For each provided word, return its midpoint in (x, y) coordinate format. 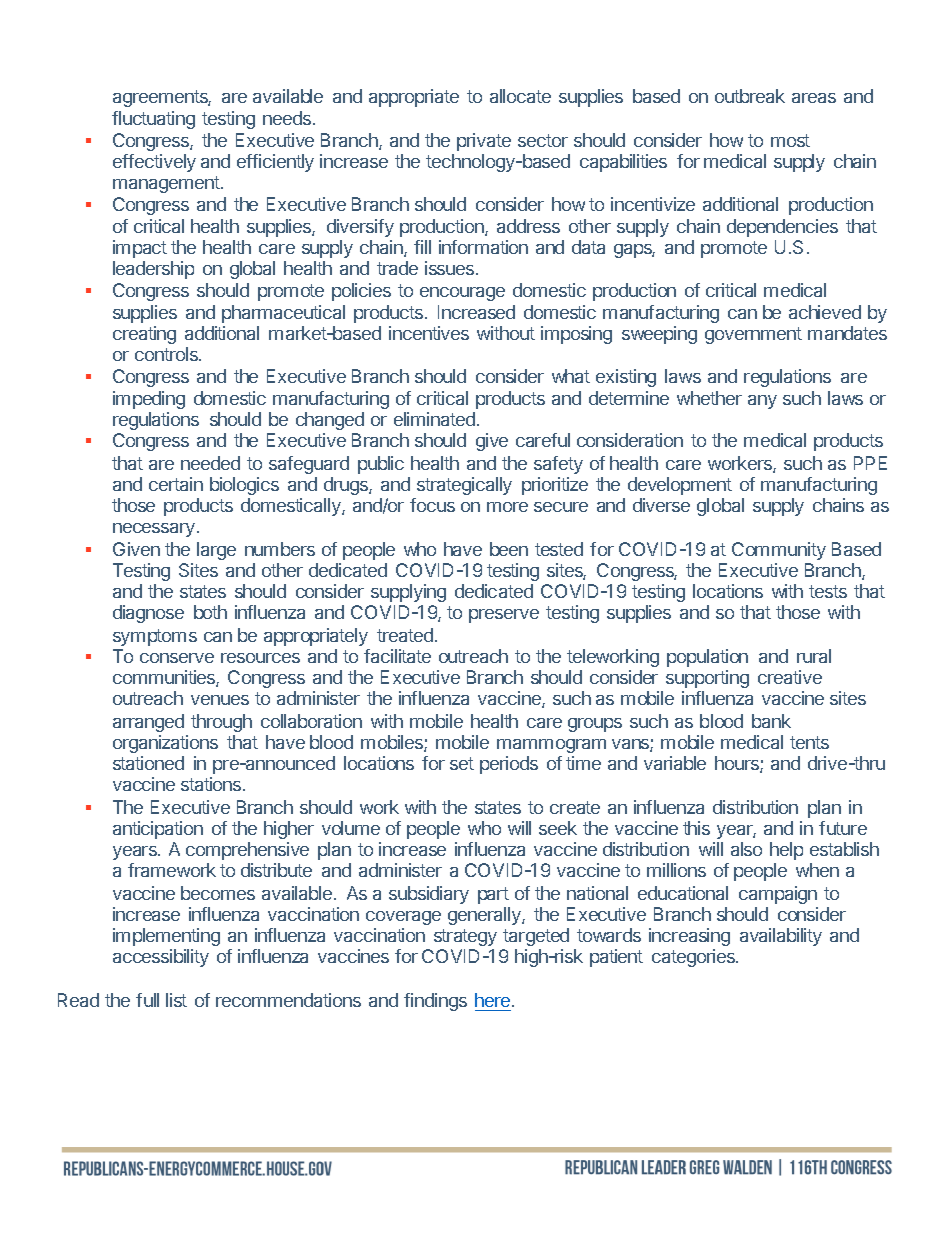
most (790, 140)
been (509, 549)
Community (779, 551)
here (494, 1000)
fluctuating (153, 120)
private (484, 142)
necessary (154, 530)
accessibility (161, 958)
